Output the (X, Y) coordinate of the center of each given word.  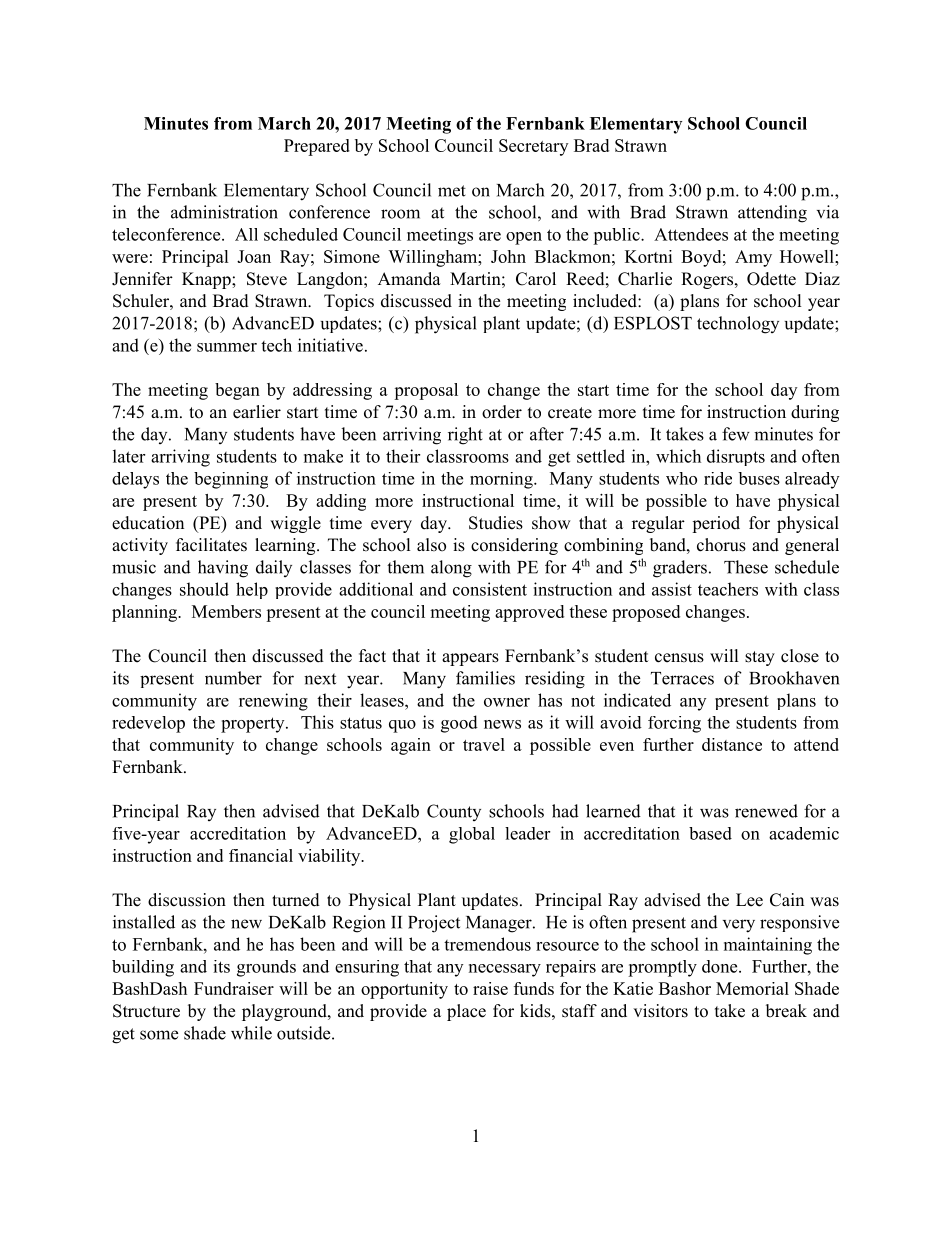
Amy (753, 258)
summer (227, 347)
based (710, 833)
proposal (426, 391)
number (233, 678)
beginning (231, 480)
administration (224, 212)
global (472, 835)
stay (760, 658)
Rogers (708, 280)
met (452, 191)
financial (261, 855)
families (485, 678)
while (251, 1033)
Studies (496, 523)
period (716, 524)
